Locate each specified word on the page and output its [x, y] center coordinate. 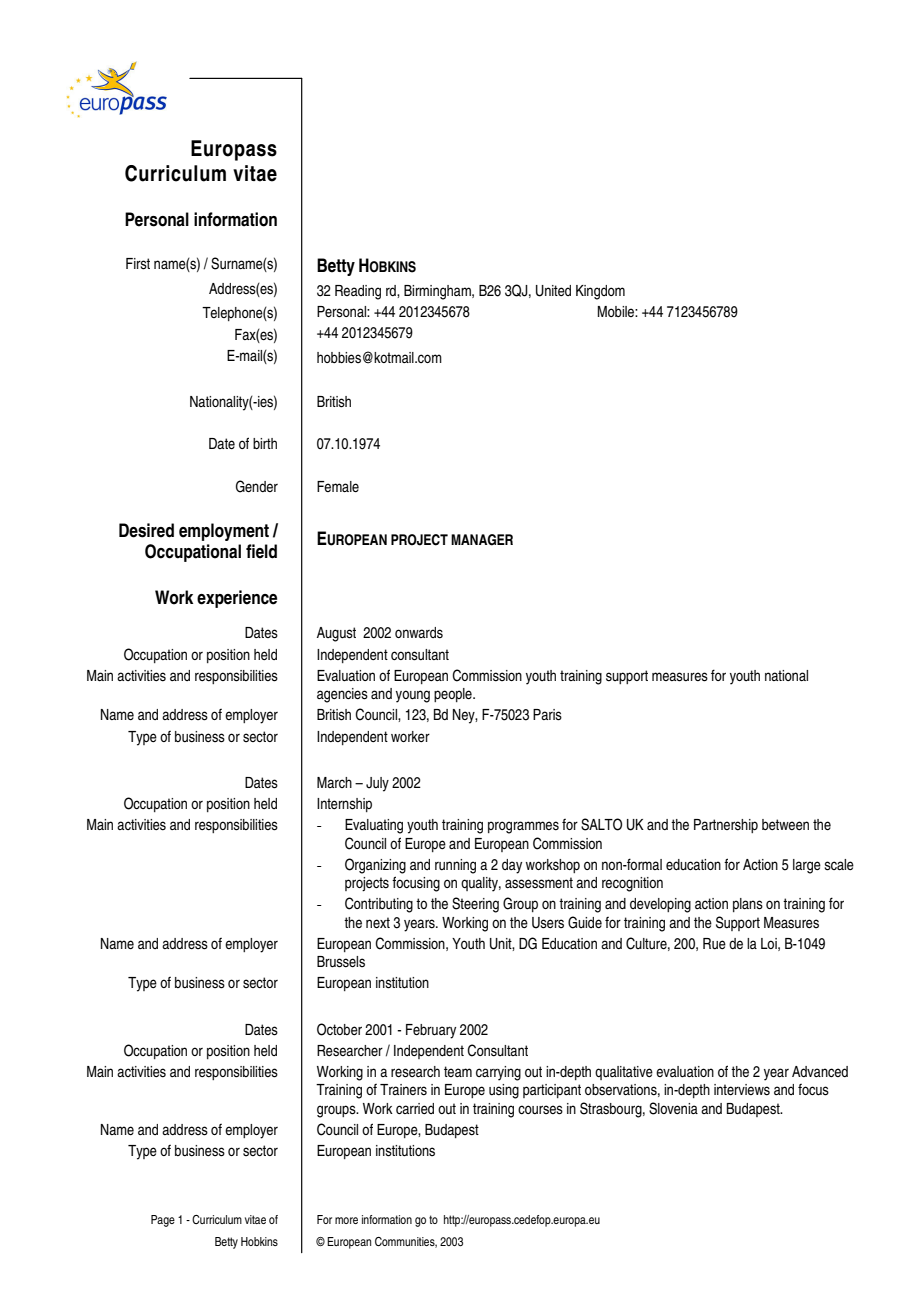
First [138, 264]
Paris [547, 715]
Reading [358, 292]
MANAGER [482, 540]
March [334, 782]
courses [540, 1110]
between [785, 824]
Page [163, 1221]
